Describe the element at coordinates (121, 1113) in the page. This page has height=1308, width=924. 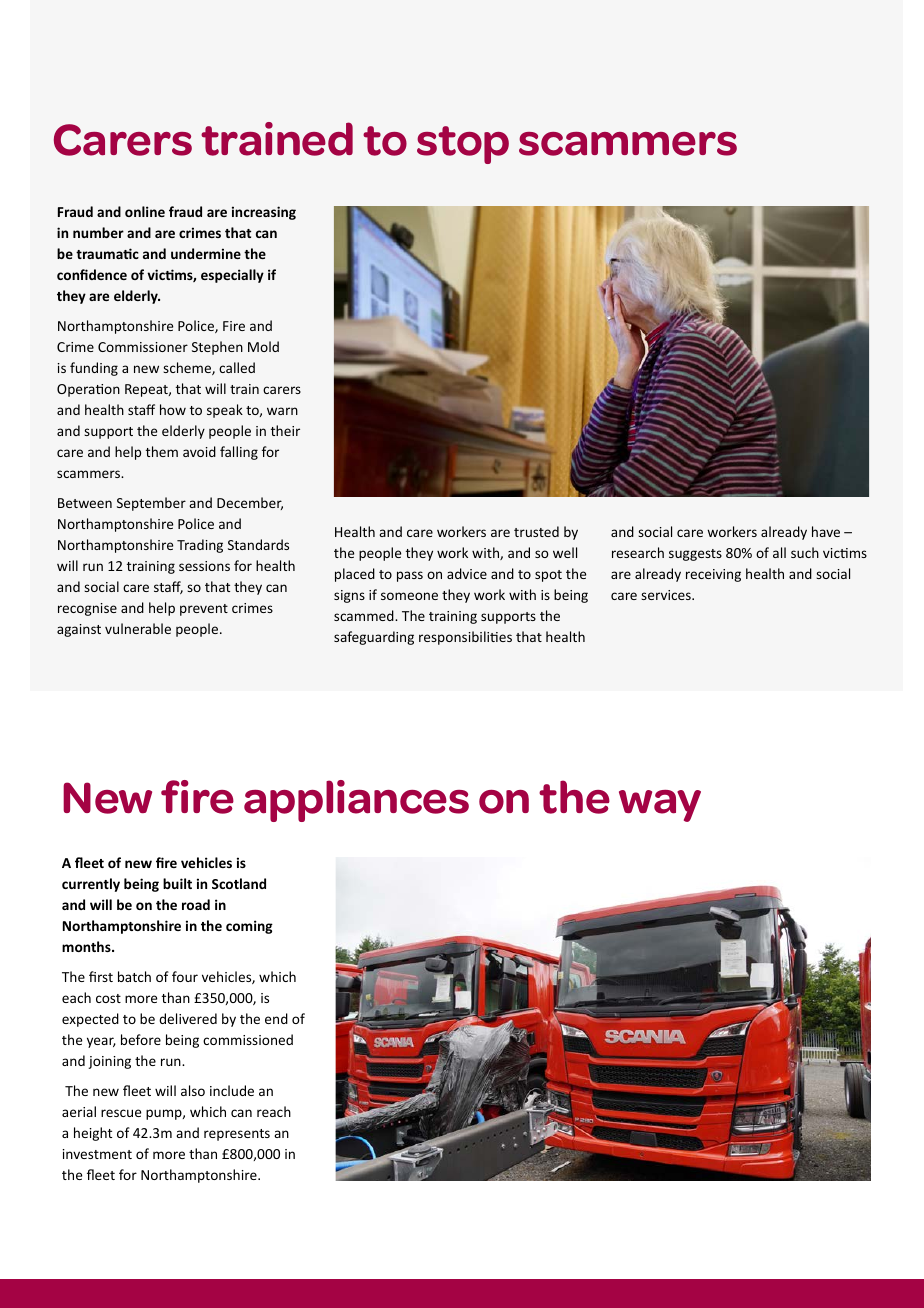
I see `rescue` at that location.
